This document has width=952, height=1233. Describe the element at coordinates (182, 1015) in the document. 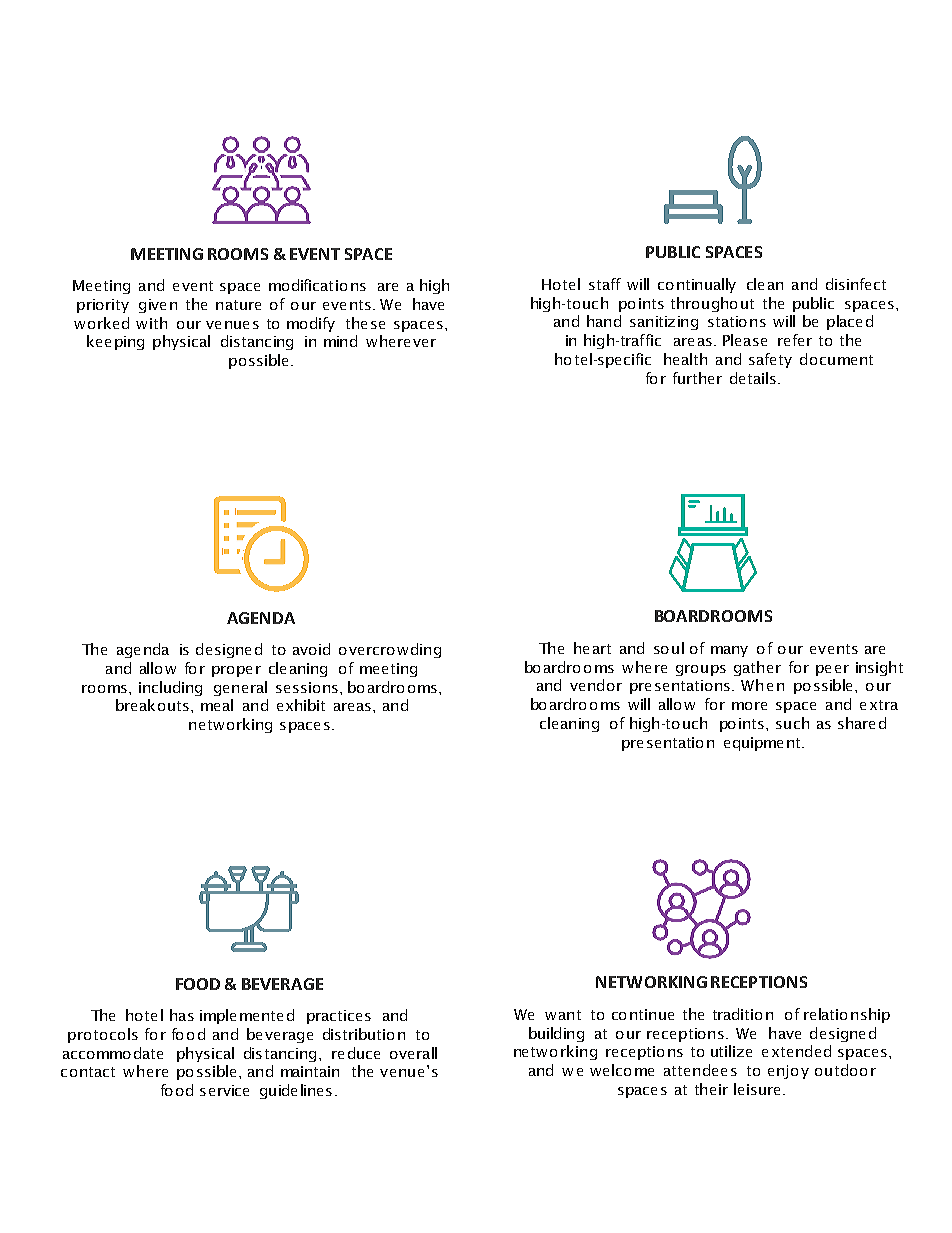

I see `has` at that location.
